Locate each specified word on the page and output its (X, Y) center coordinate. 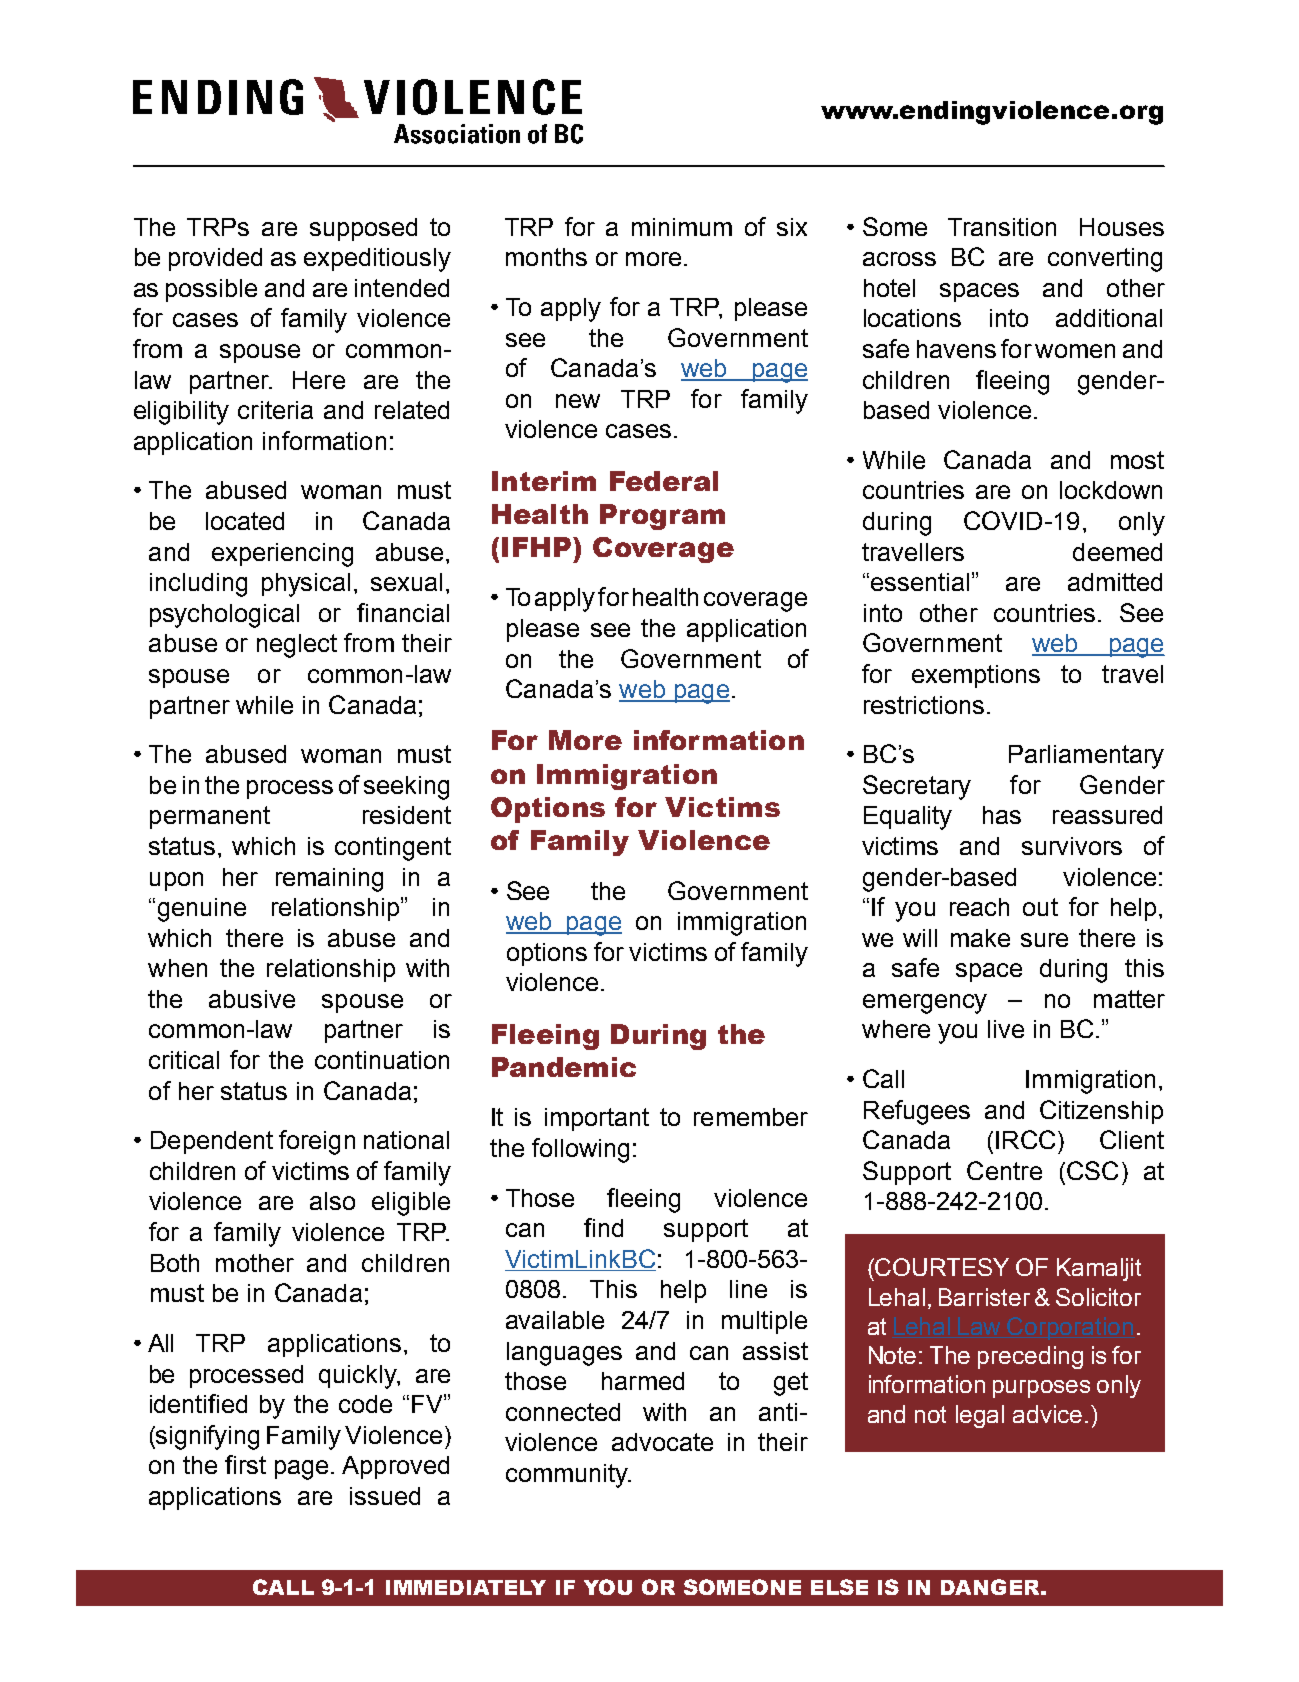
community (568, 1476)
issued (385, 1496)
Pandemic (564, 1067)
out (1040, 907)
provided (215, 259)
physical (306, 585)
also (332, 1201)
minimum (682, 227)
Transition (1002, 227)
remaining (329, 880)
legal (980, 1416)
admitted (1115, 582)
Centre (1004, 1170)
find (603, 1227)
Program (662, 517)
